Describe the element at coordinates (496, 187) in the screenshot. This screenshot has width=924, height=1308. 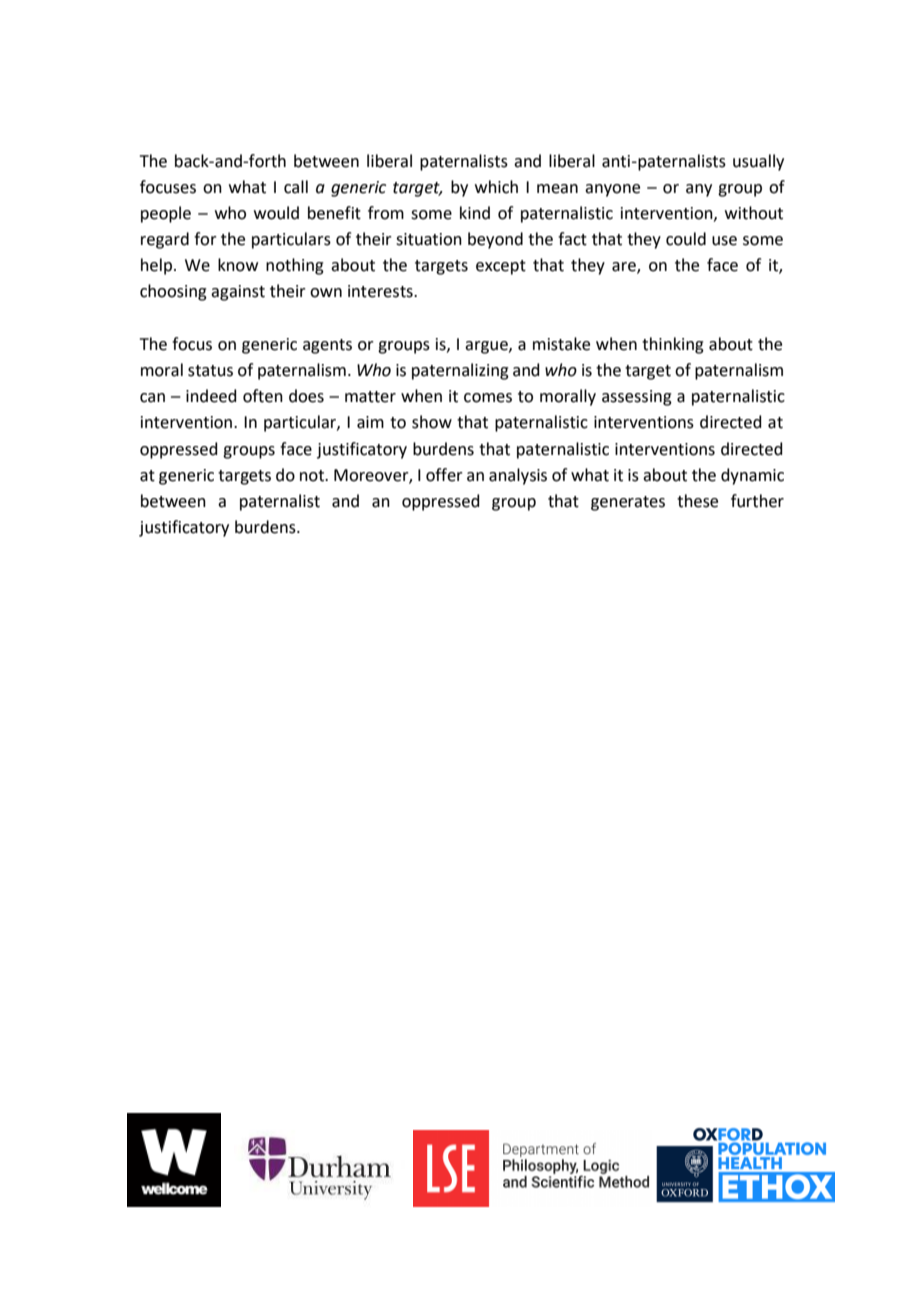
I see `which` at that location.
